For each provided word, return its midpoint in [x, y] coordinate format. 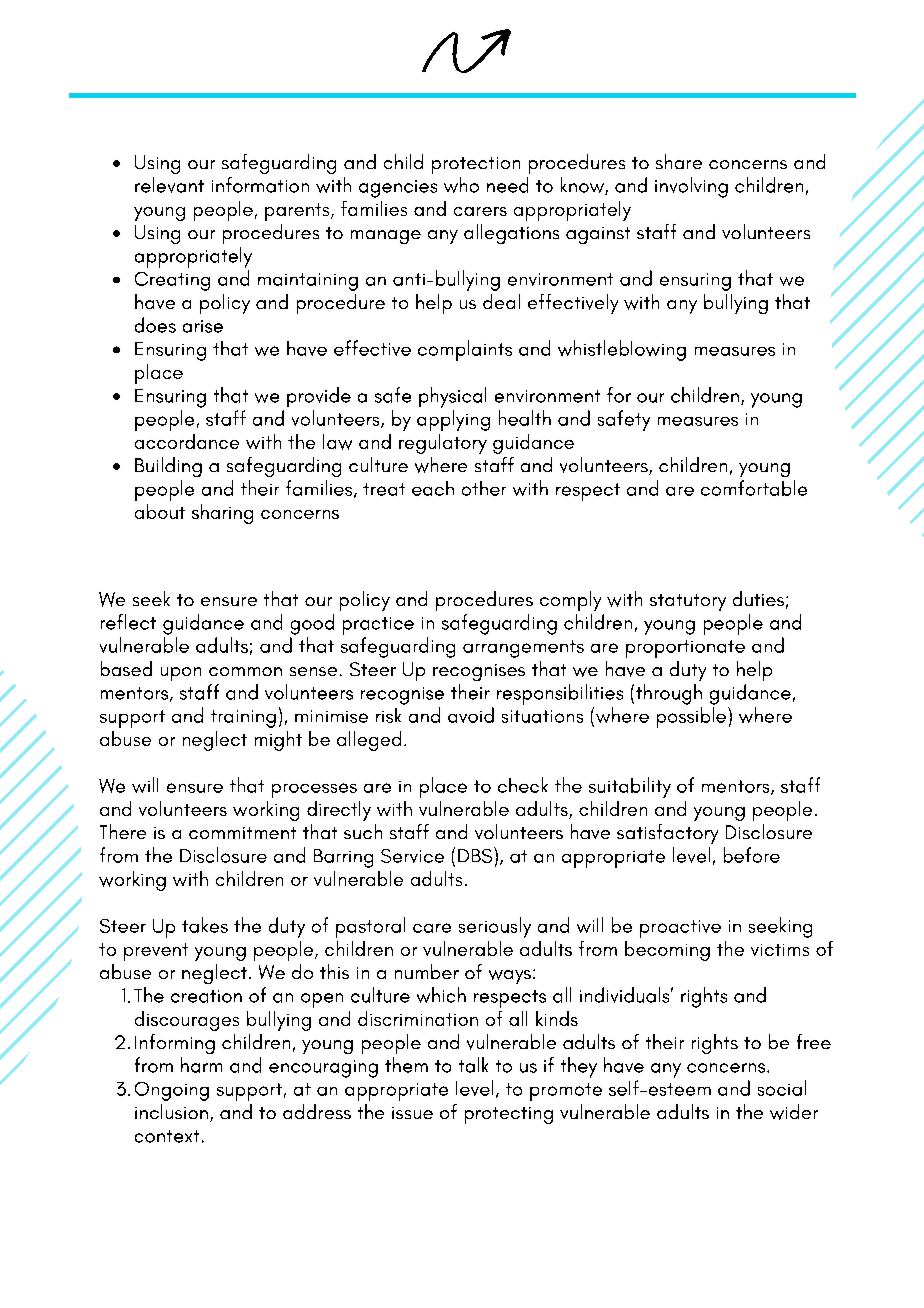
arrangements [523, 649]
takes [205, 925]
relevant [169, 185]
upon [181, 674]
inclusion [171, 1111]
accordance [187, 441]
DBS [476, 855]
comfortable [754, 488]
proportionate [685, 649]
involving [691, 187]
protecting [509, 1115]
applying [453, 420]
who [461, 185]
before [752, 855]
